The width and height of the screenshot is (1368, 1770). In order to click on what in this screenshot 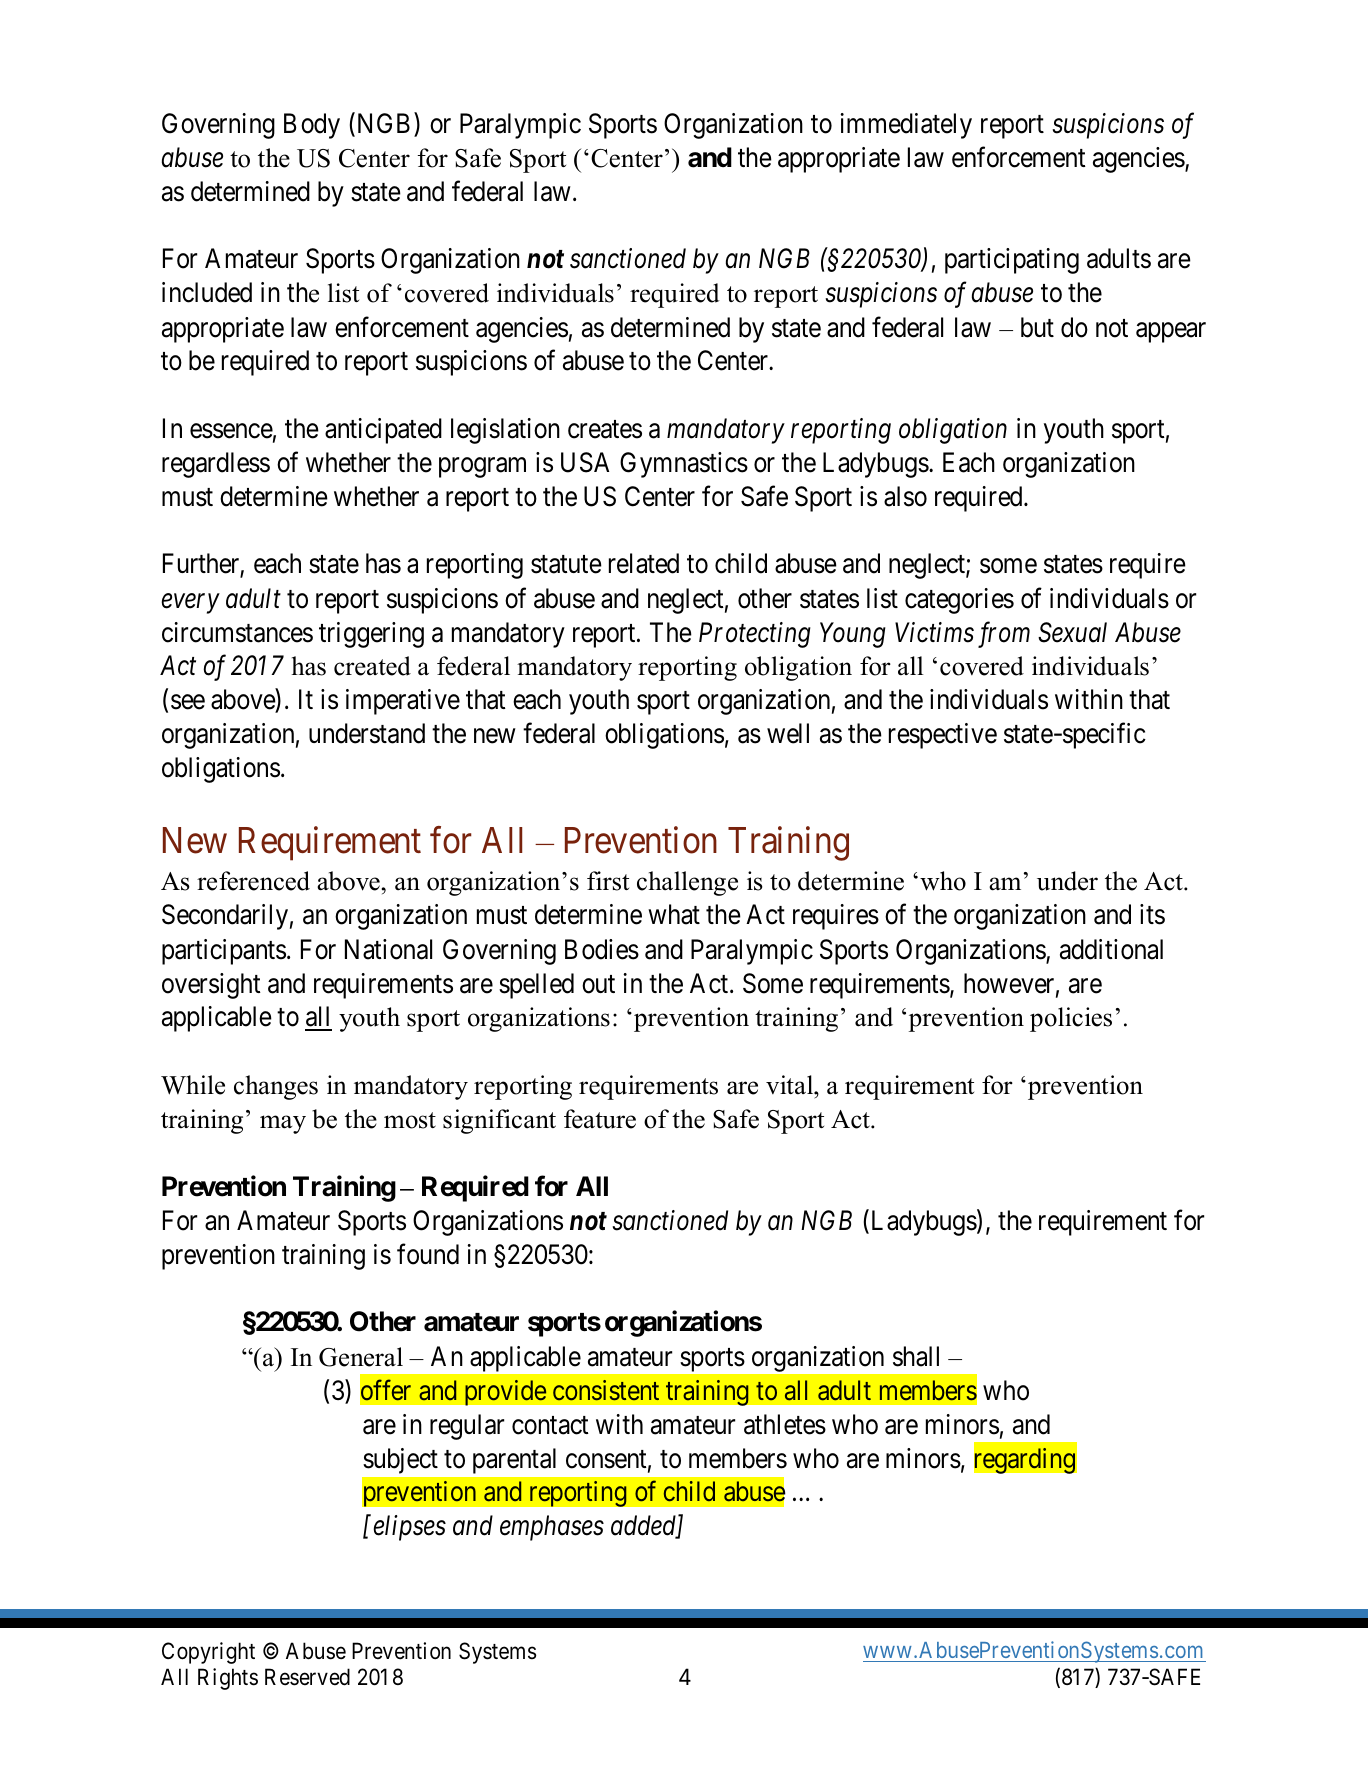, I will do `click(674, 914)`.
